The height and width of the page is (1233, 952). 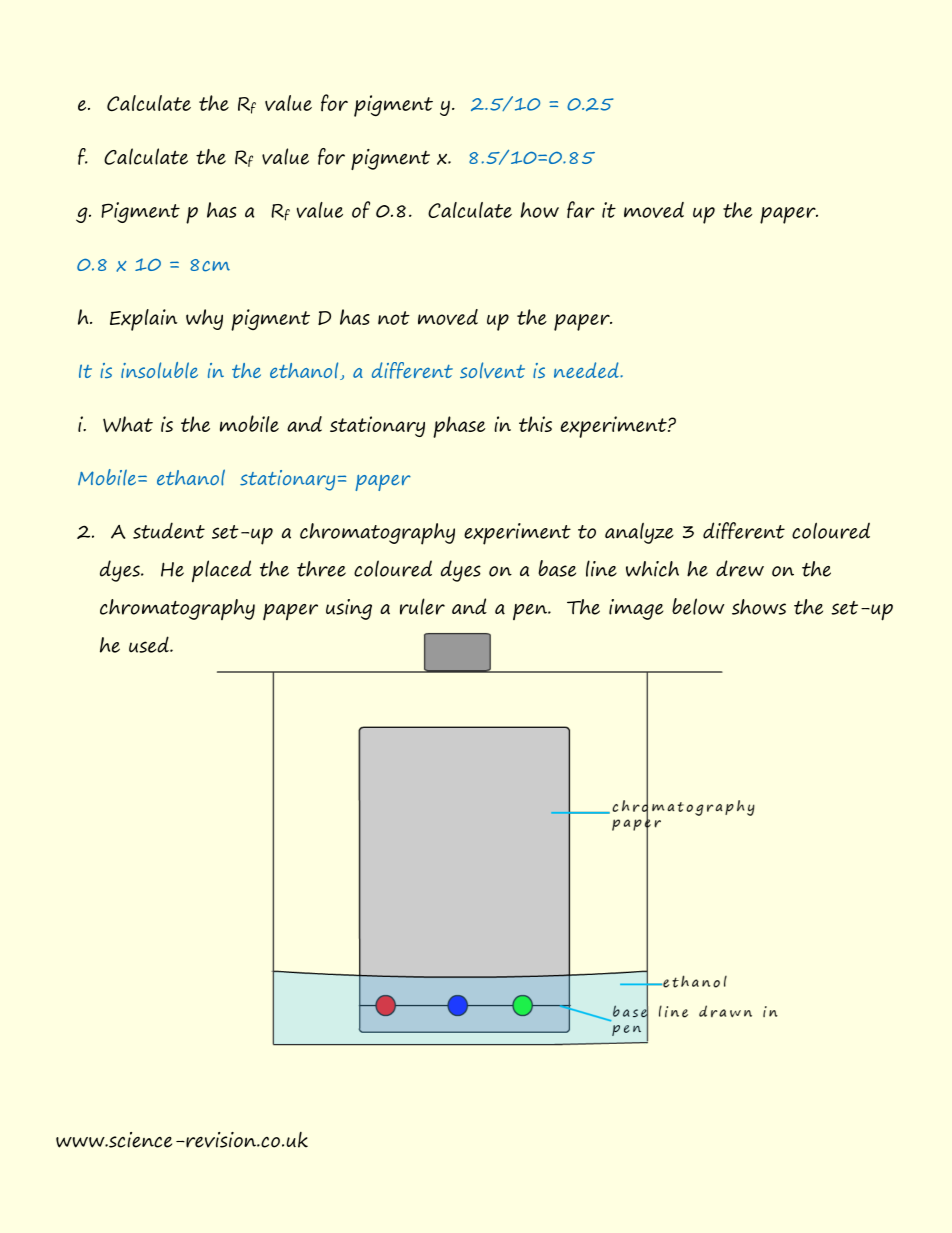 I want to click on why, so click(x=204, y=319).
